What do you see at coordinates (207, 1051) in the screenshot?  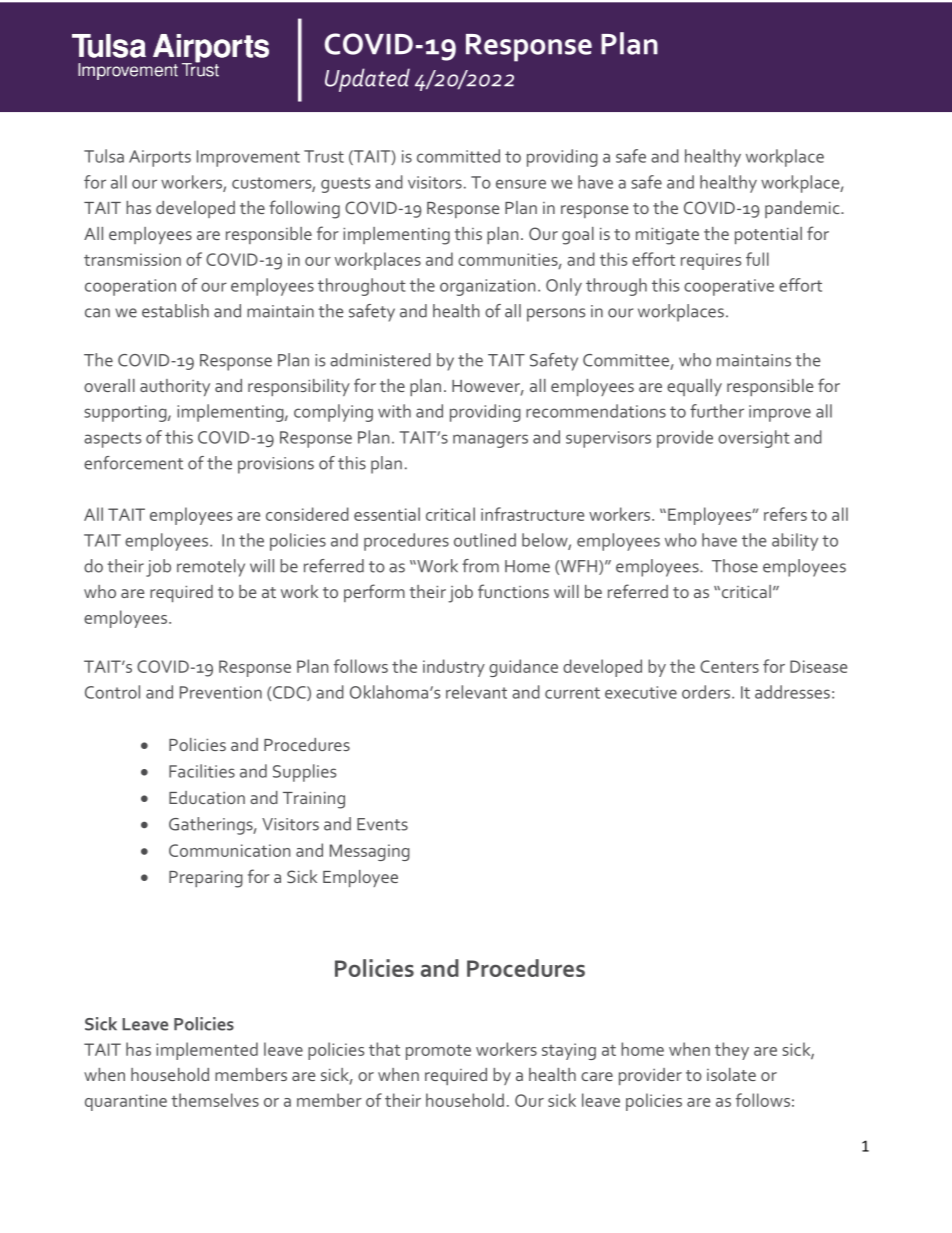 I see `implemented` at bounding box center [207, 1051].
